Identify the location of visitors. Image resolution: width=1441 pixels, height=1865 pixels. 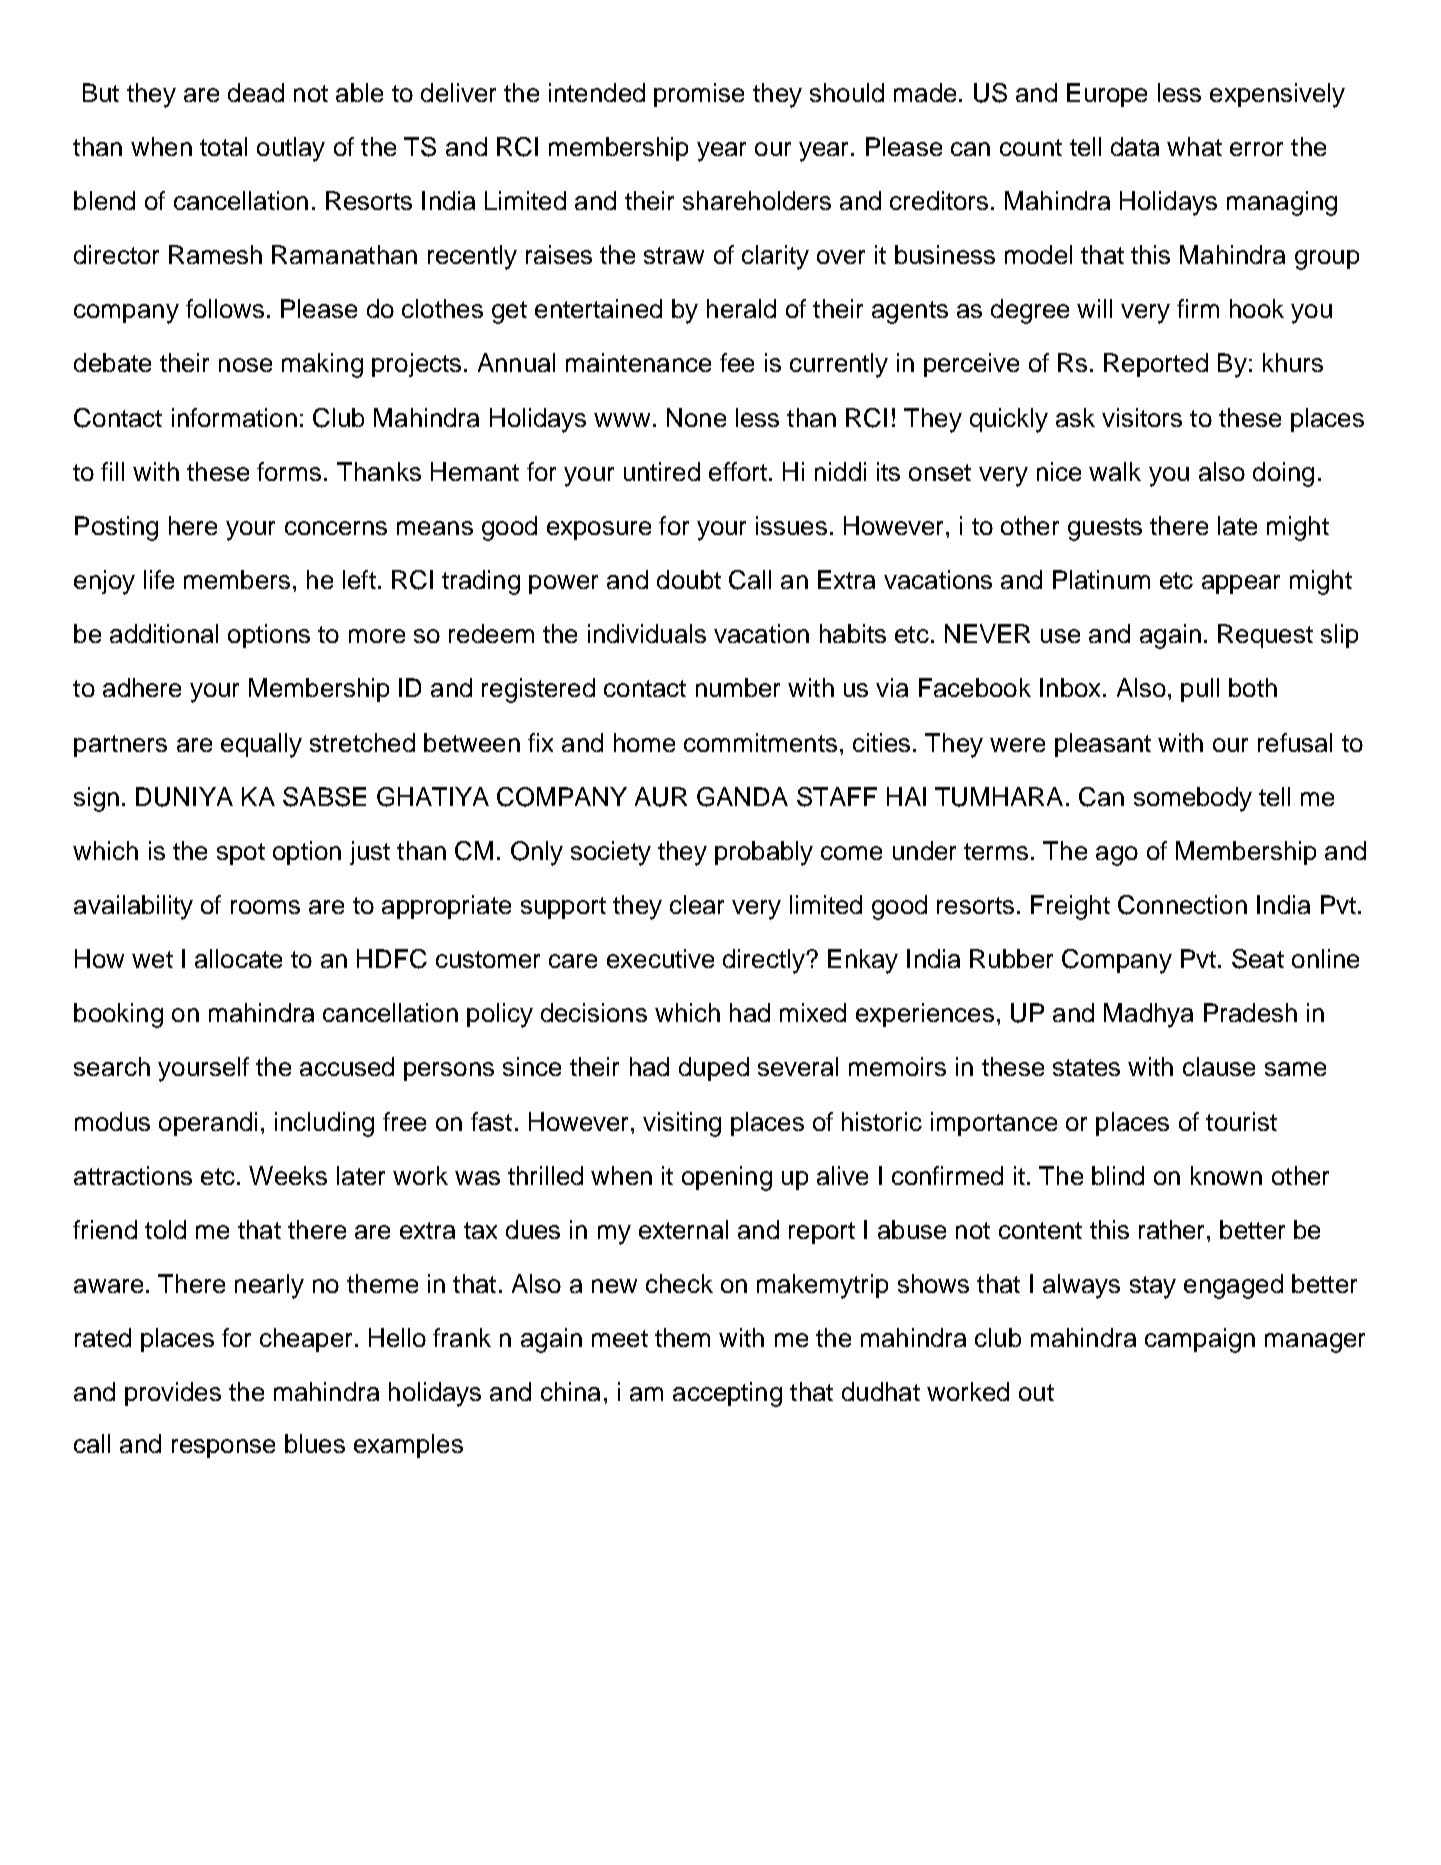
(1142, 417).
